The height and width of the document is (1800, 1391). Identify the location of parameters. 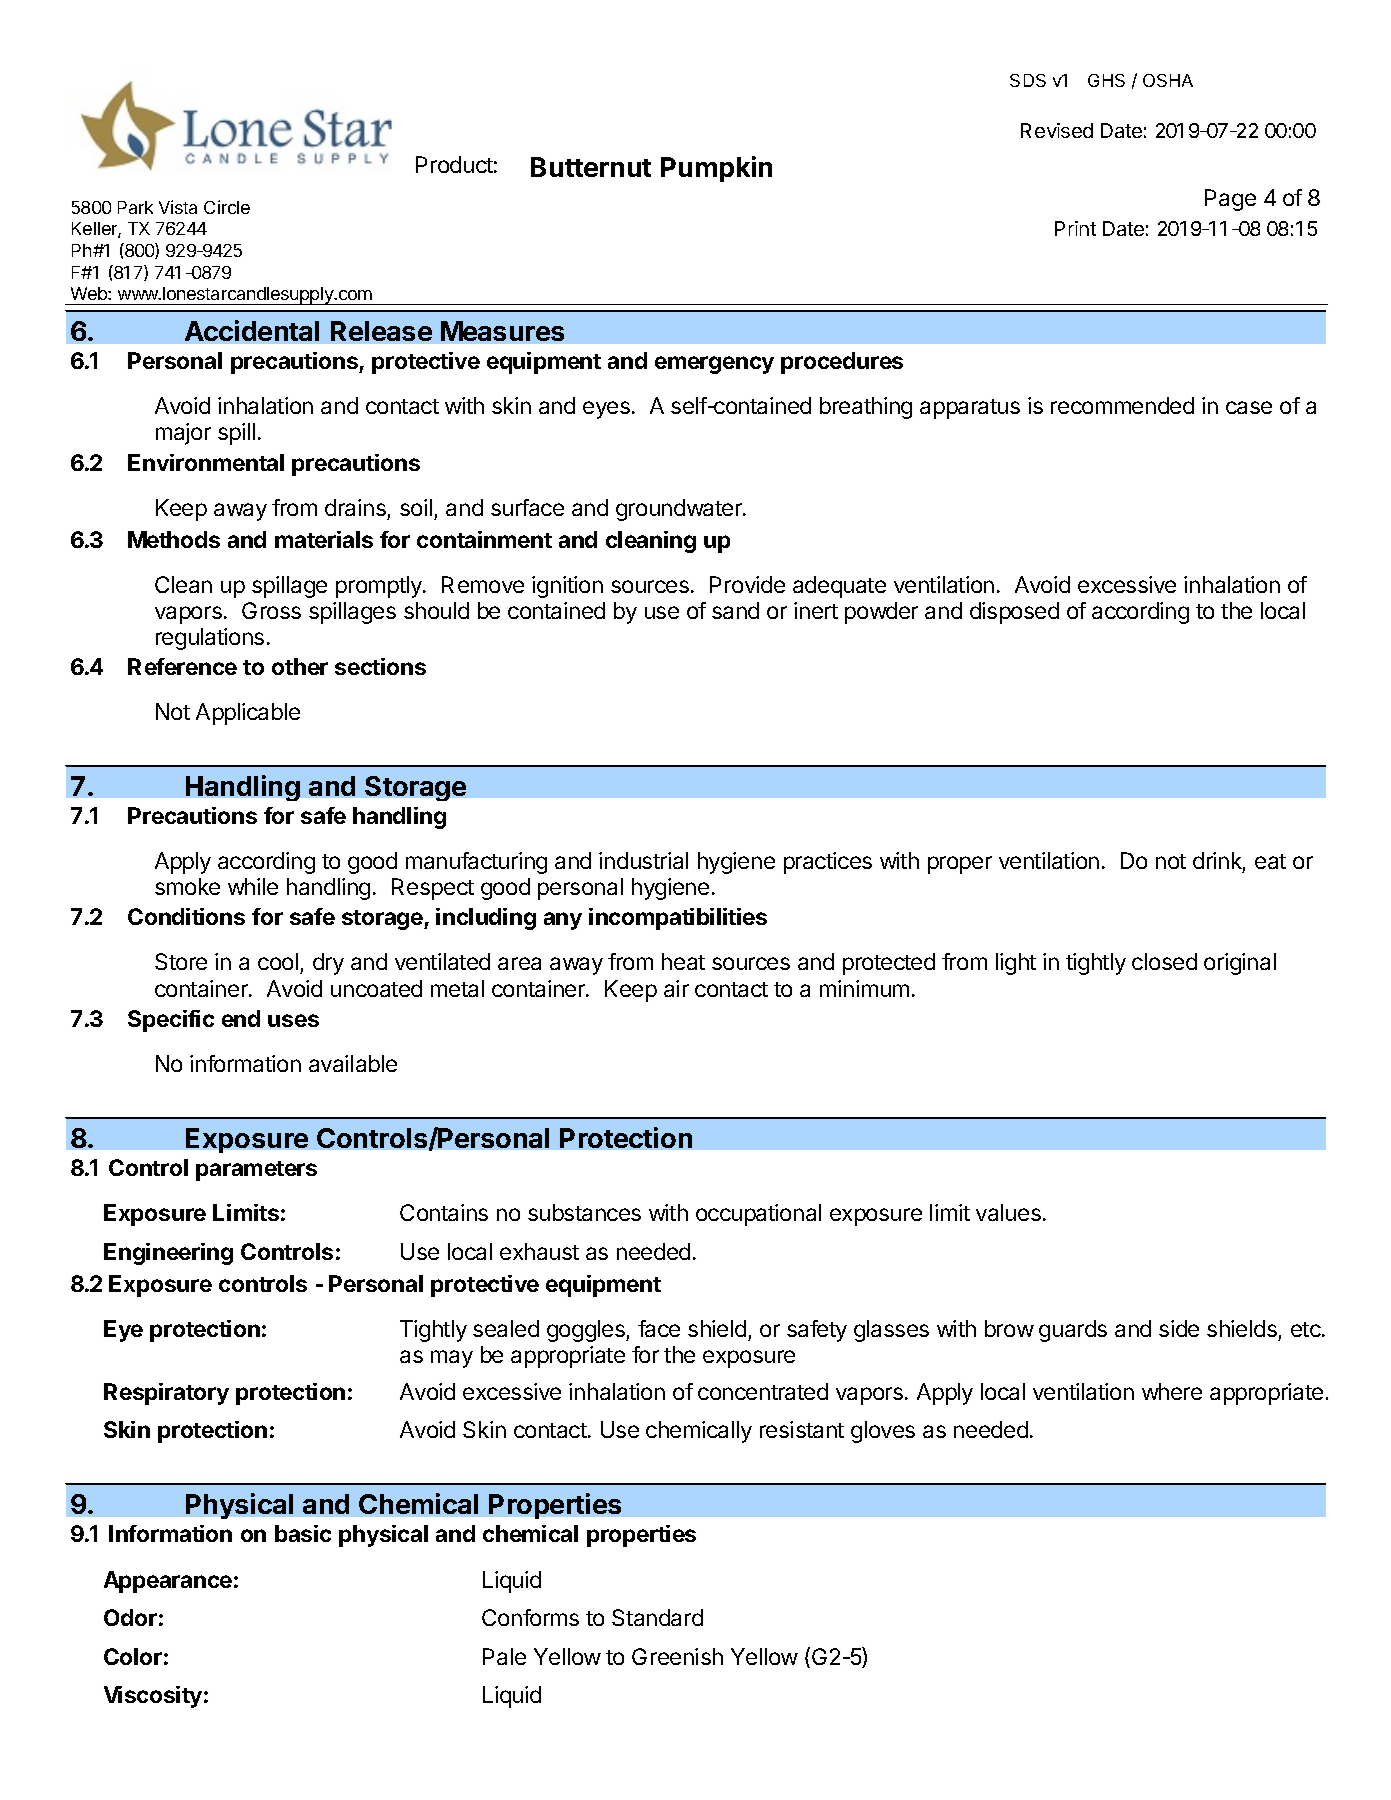
(256, 1171).
